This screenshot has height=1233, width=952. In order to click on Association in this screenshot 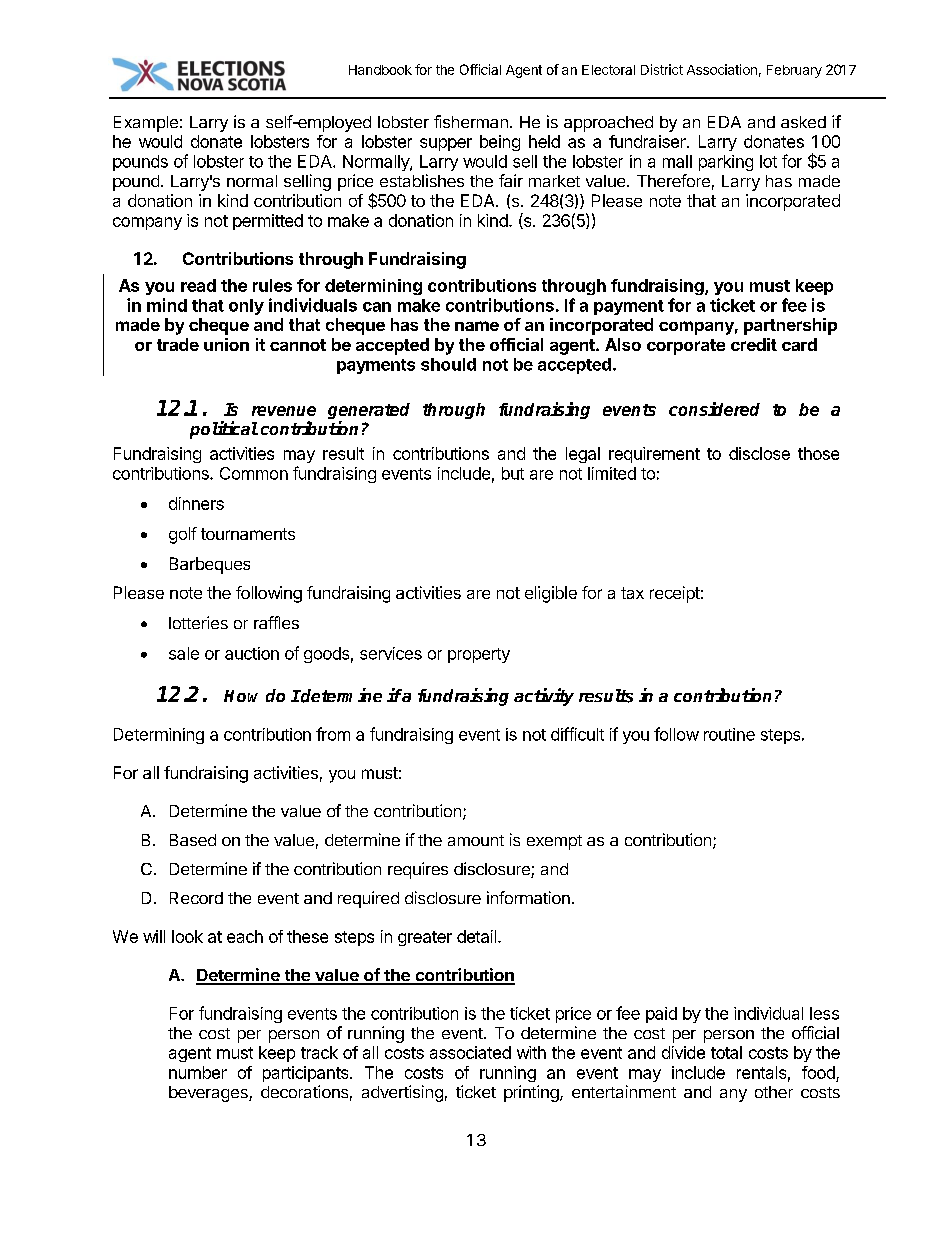, I will do `click(722, 69)`.
